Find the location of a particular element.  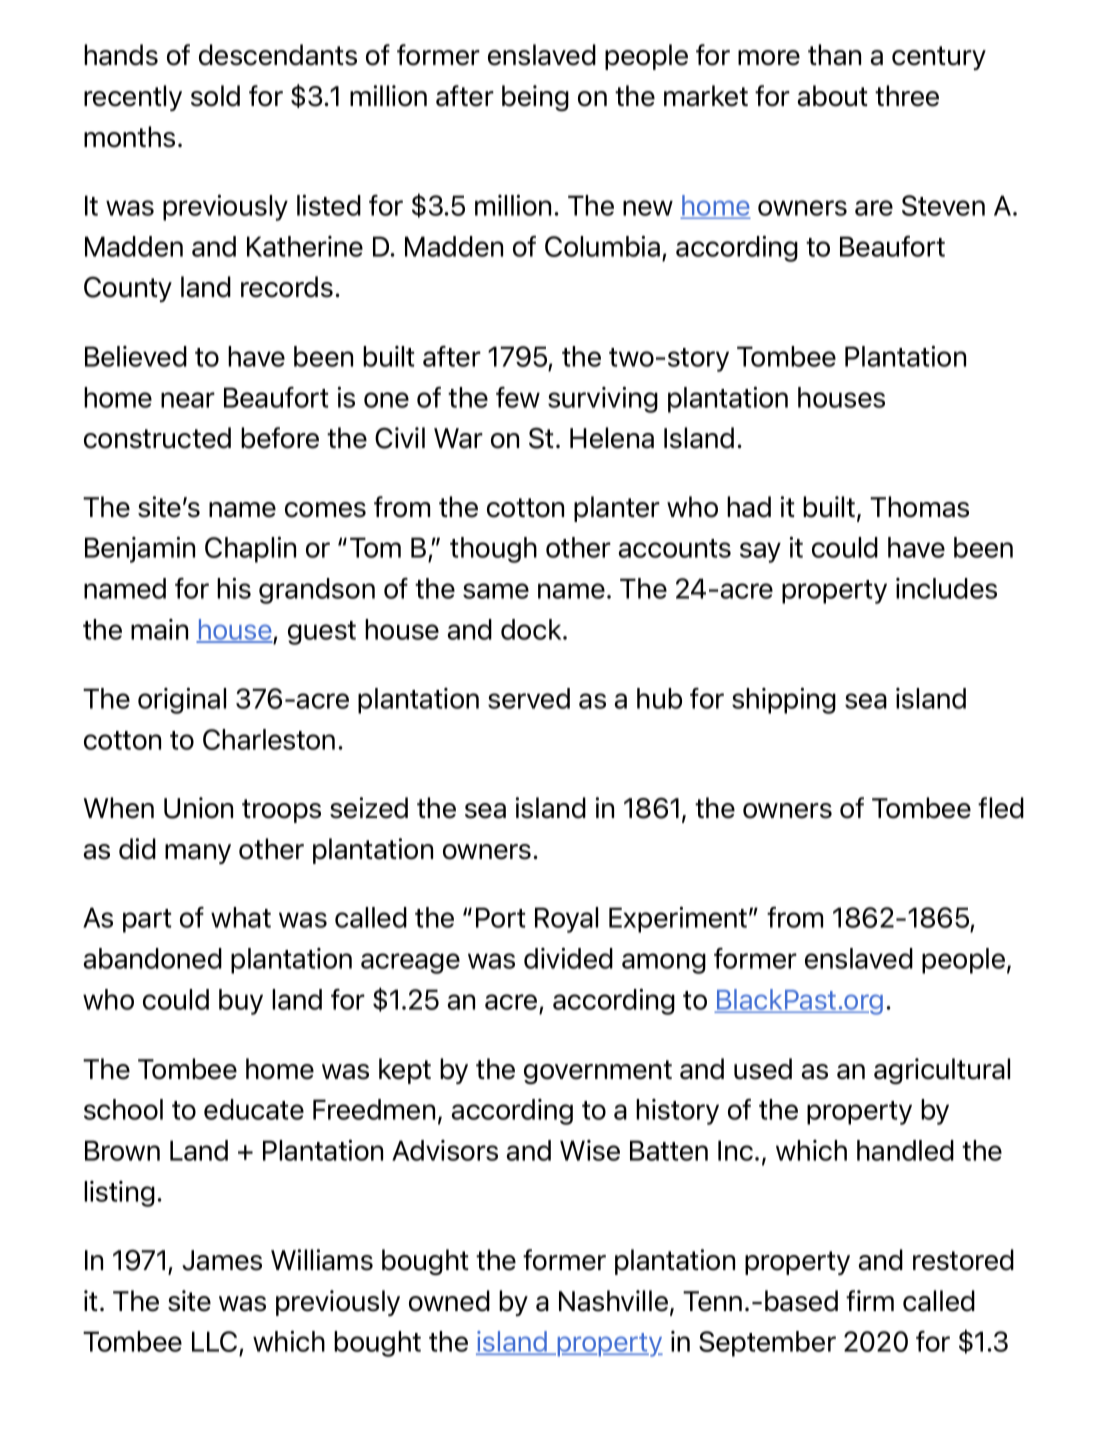

Nashville is located at coordinates (613, 1301).
